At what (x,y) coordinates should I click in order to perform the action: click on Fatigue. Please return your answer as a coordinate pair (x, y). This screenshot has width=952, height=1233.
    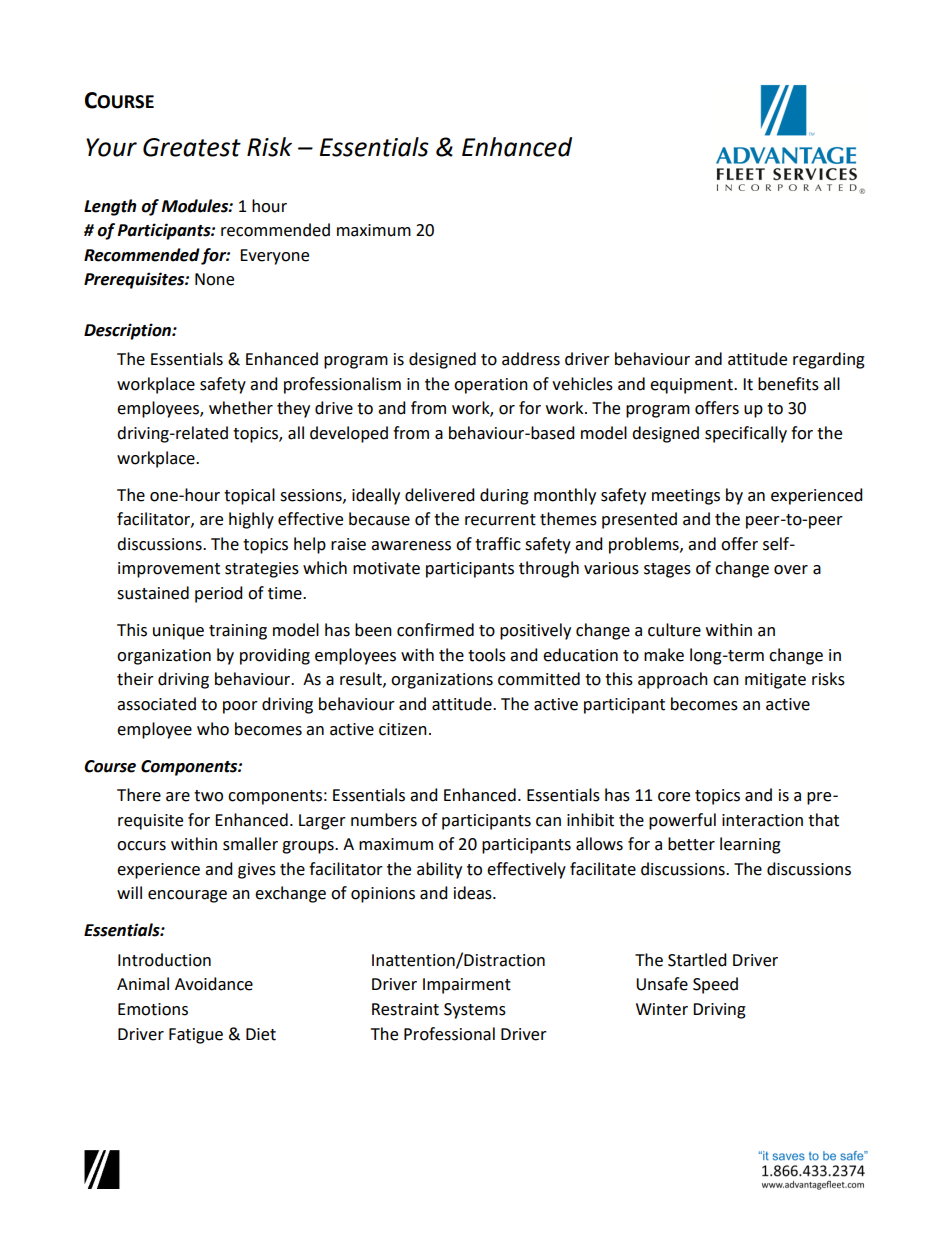
    Looking at the image, I should click on (196, 1036).
